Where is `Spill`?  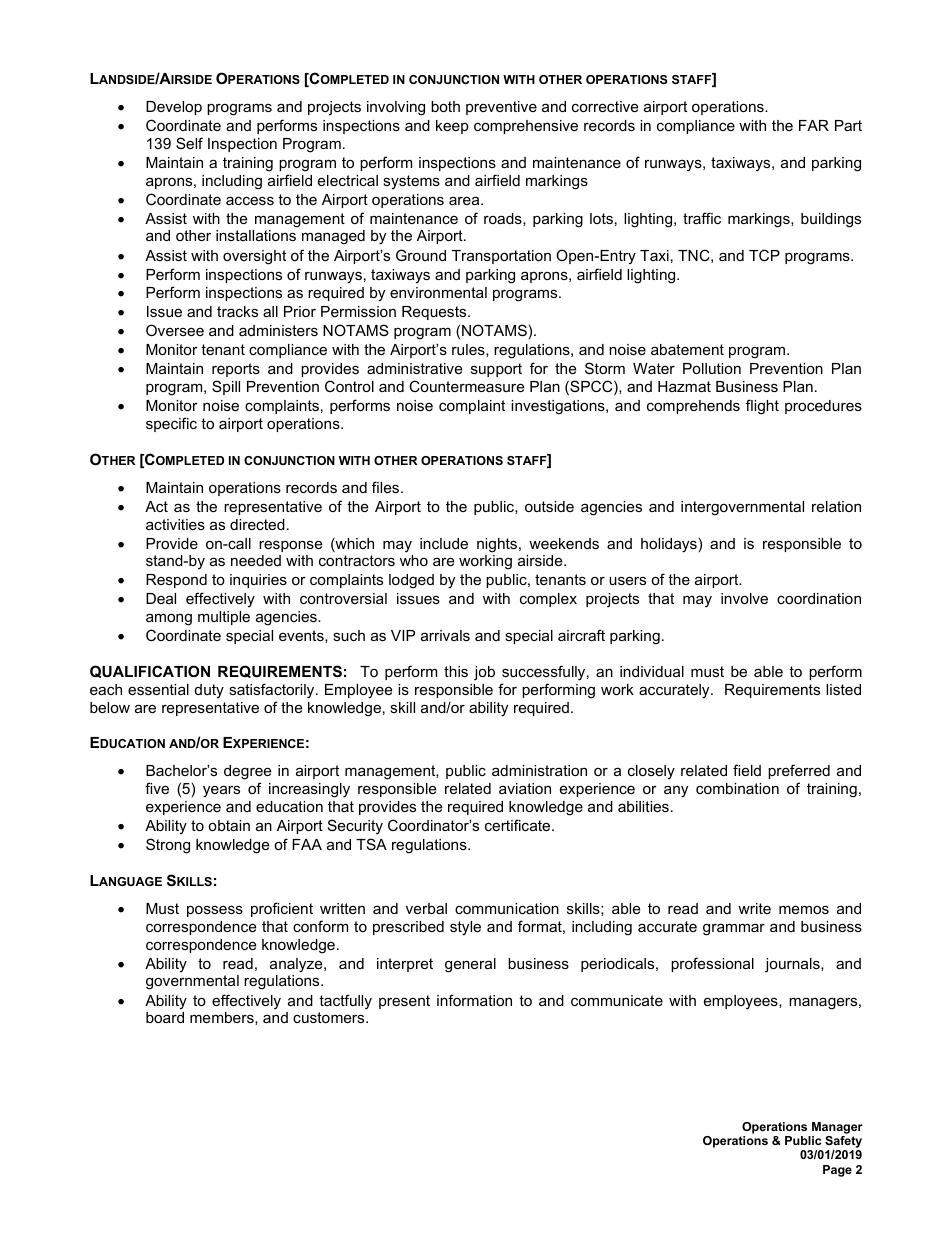 Spill is located at coordinates (226, 387).
